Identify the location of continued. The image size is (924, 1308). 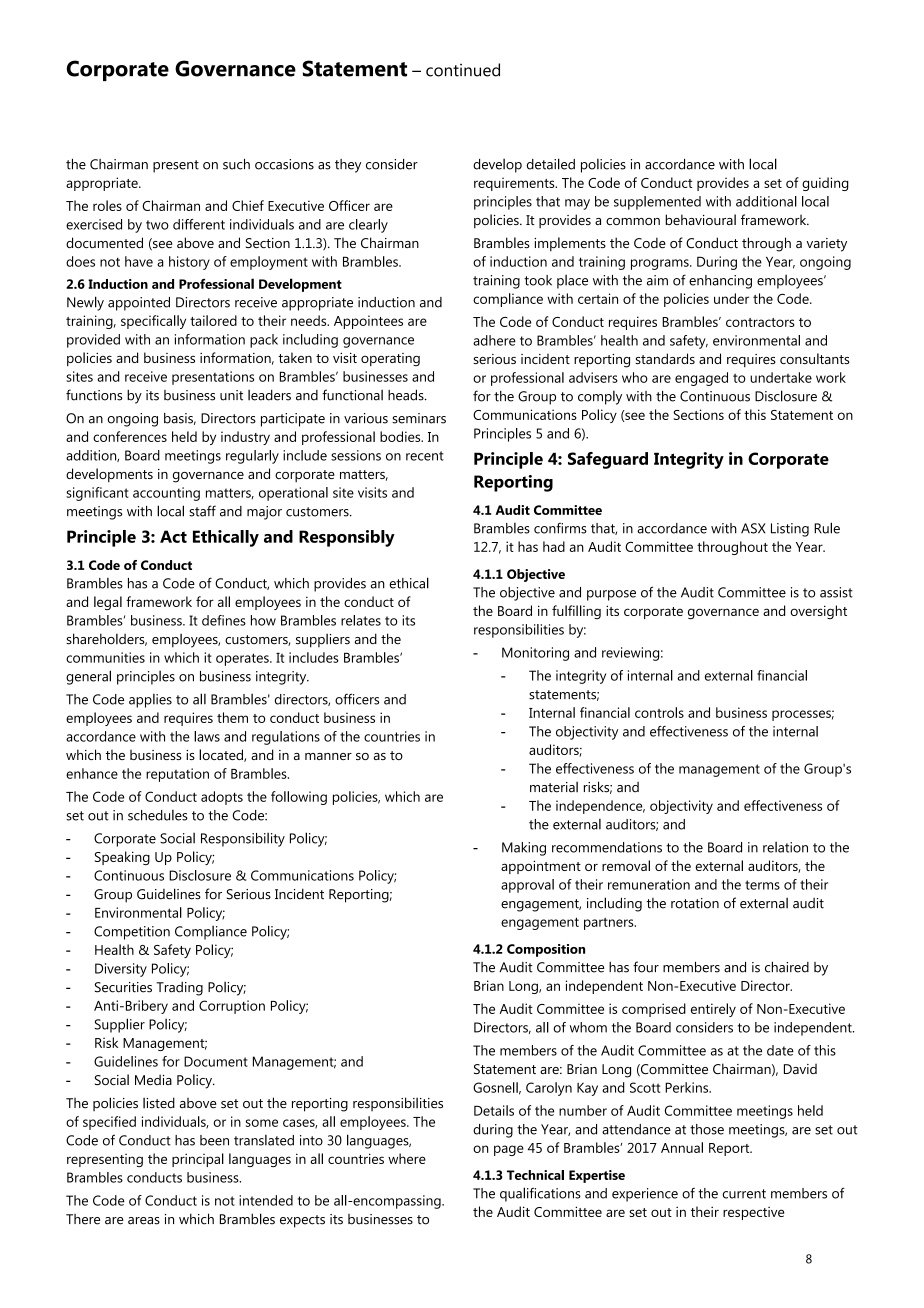
(463, 70).
